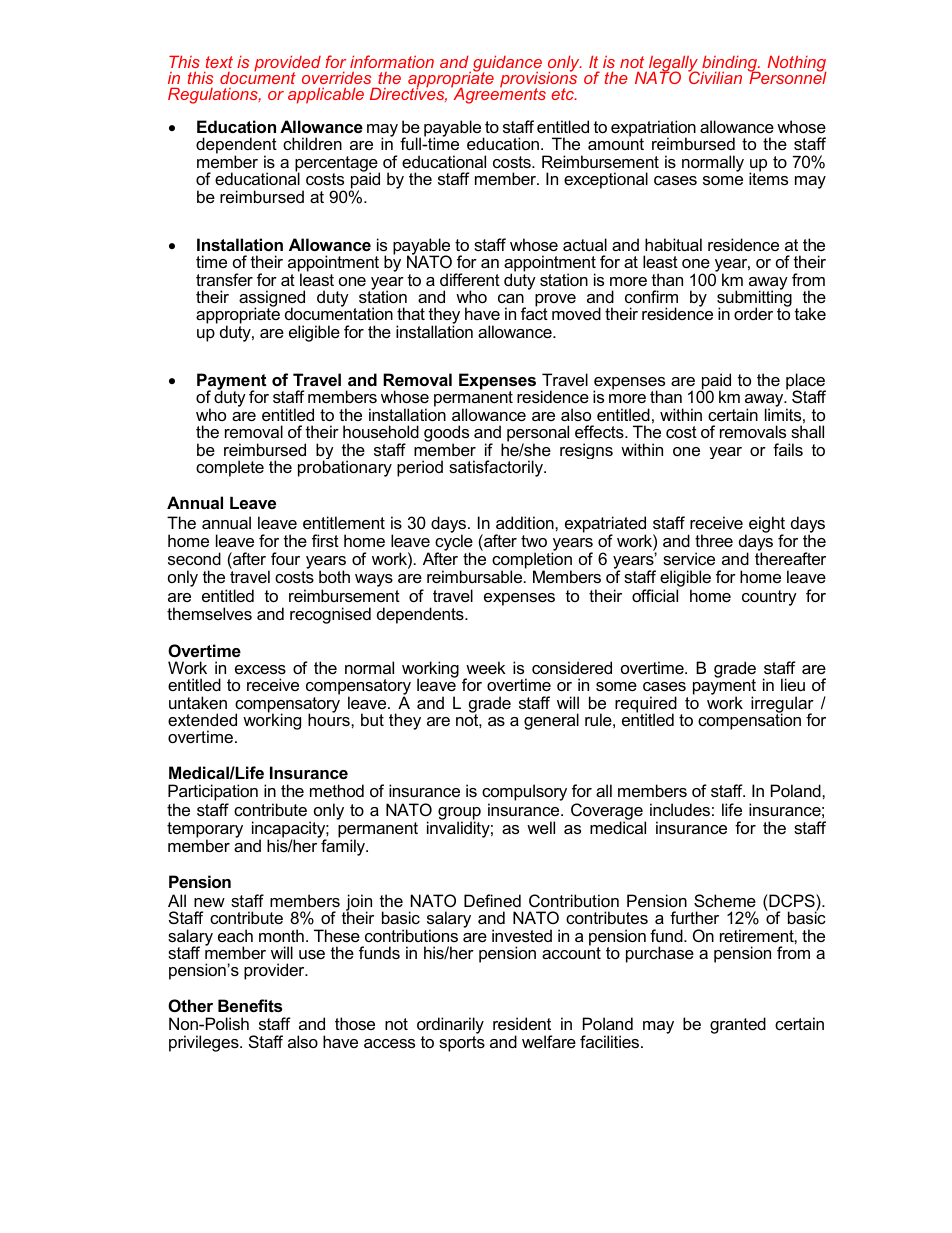 The width and height of the screenshot is (952, 1233). I want to click on assigned, so click(272, 299).
